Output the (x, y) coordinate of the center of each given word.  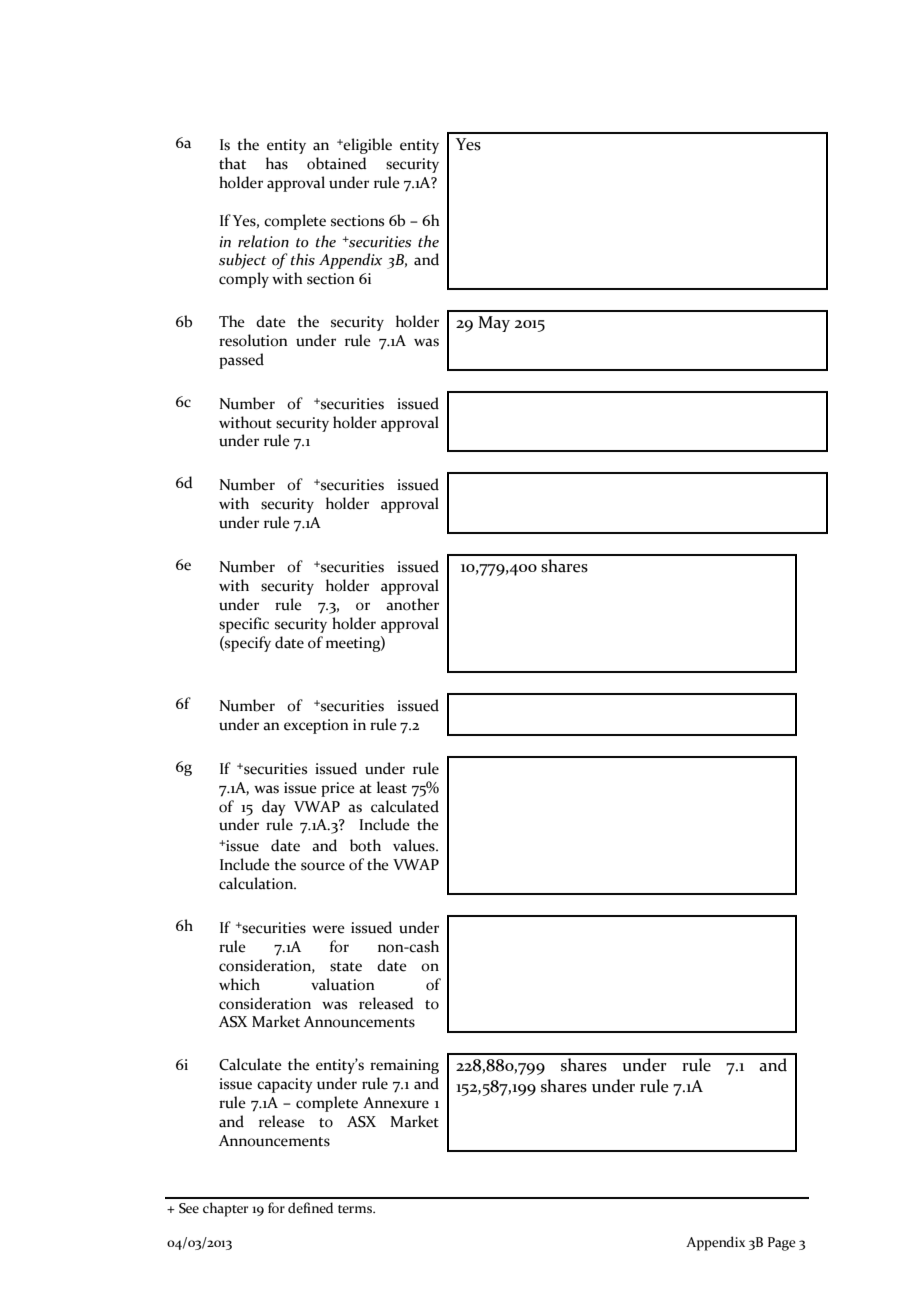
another (412, 604)
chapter (225, 1209)
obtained (337, 163)
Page (782, 1244)
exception (316, 726)
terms (356, 1209)
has (277, 163)
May (494, 324)
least (392, 787)
